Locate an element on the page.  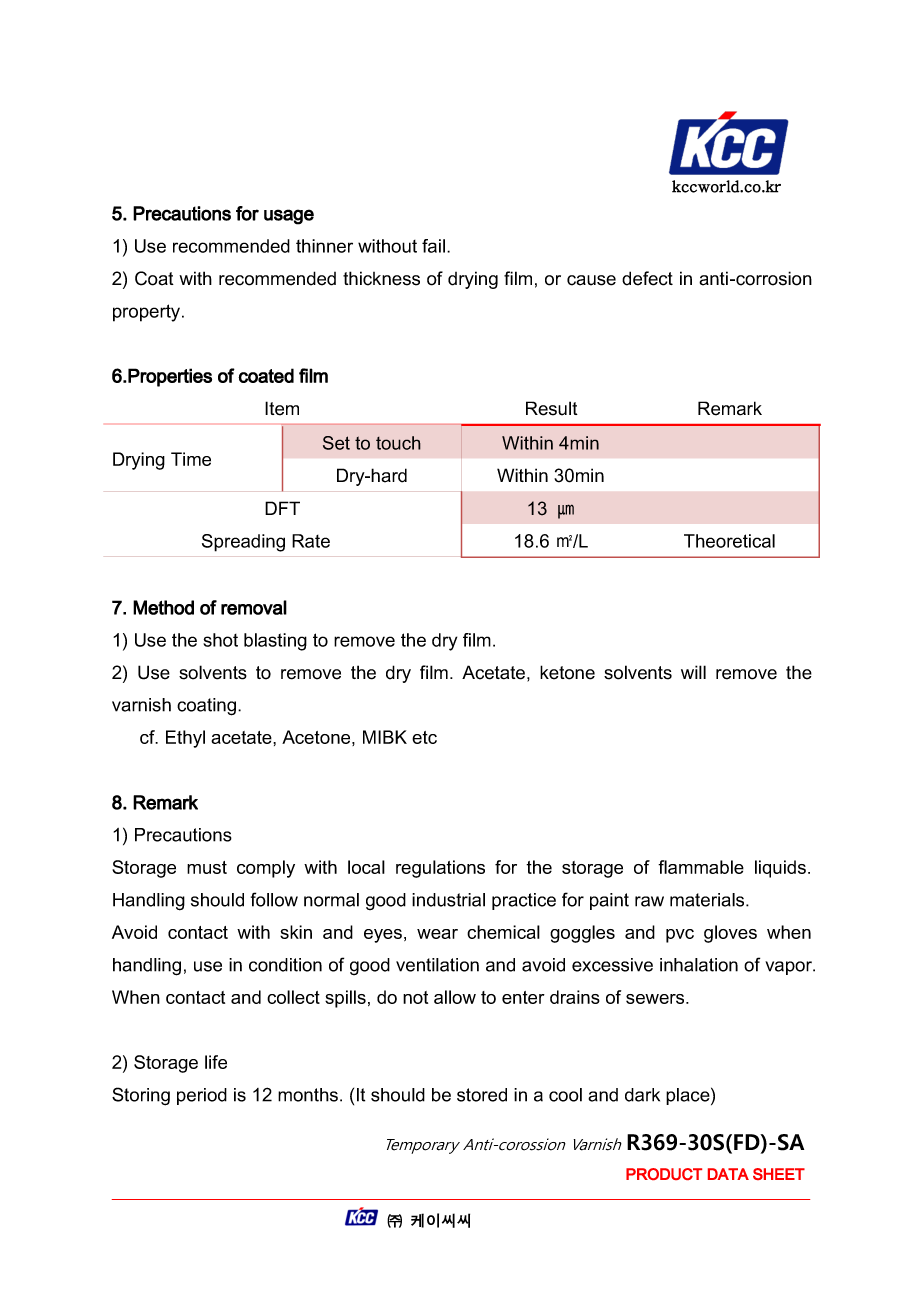
fail is located at coordinates (433, 246).
